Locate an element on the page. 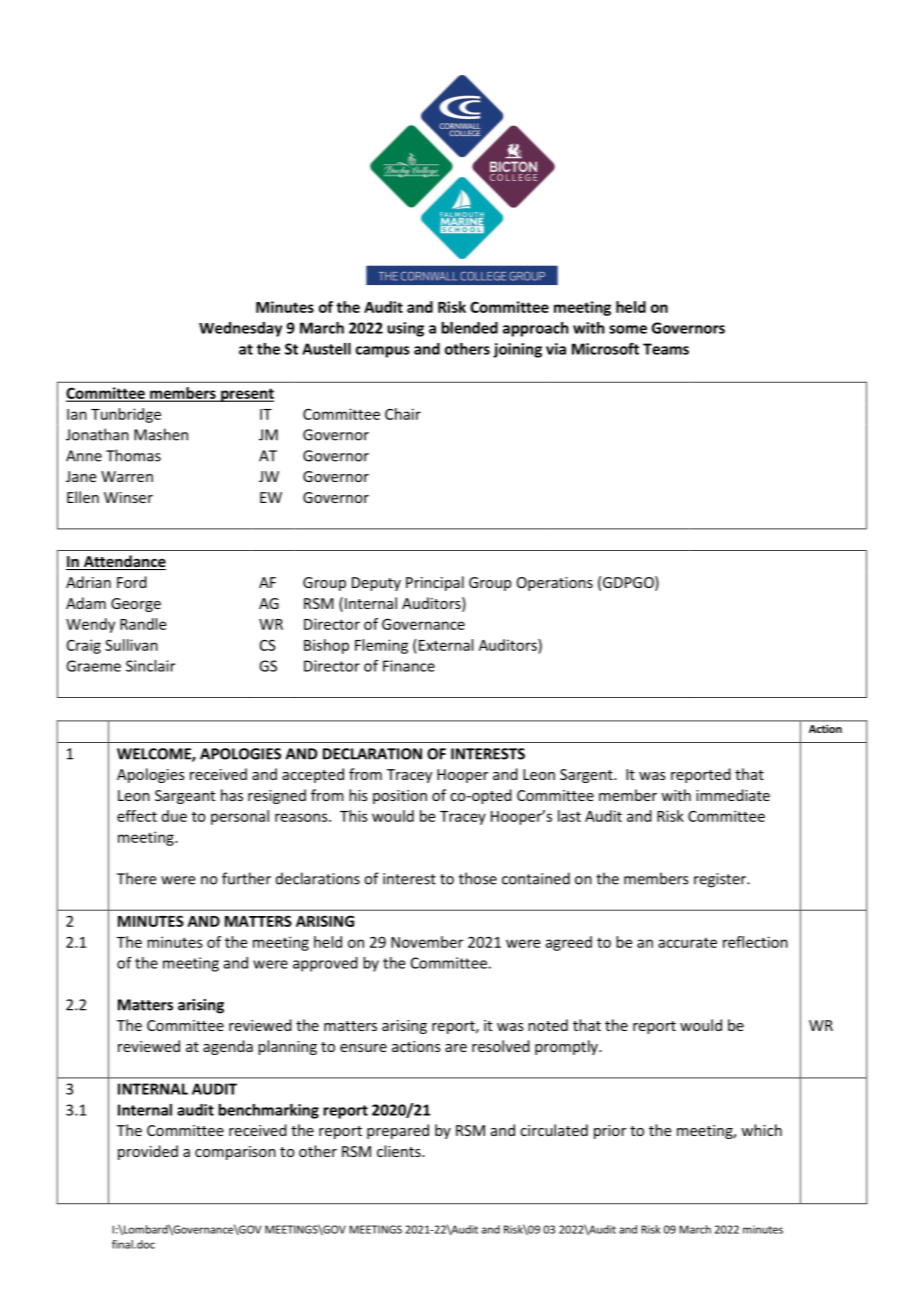  prepared is located at coordinates (398, 1131).
